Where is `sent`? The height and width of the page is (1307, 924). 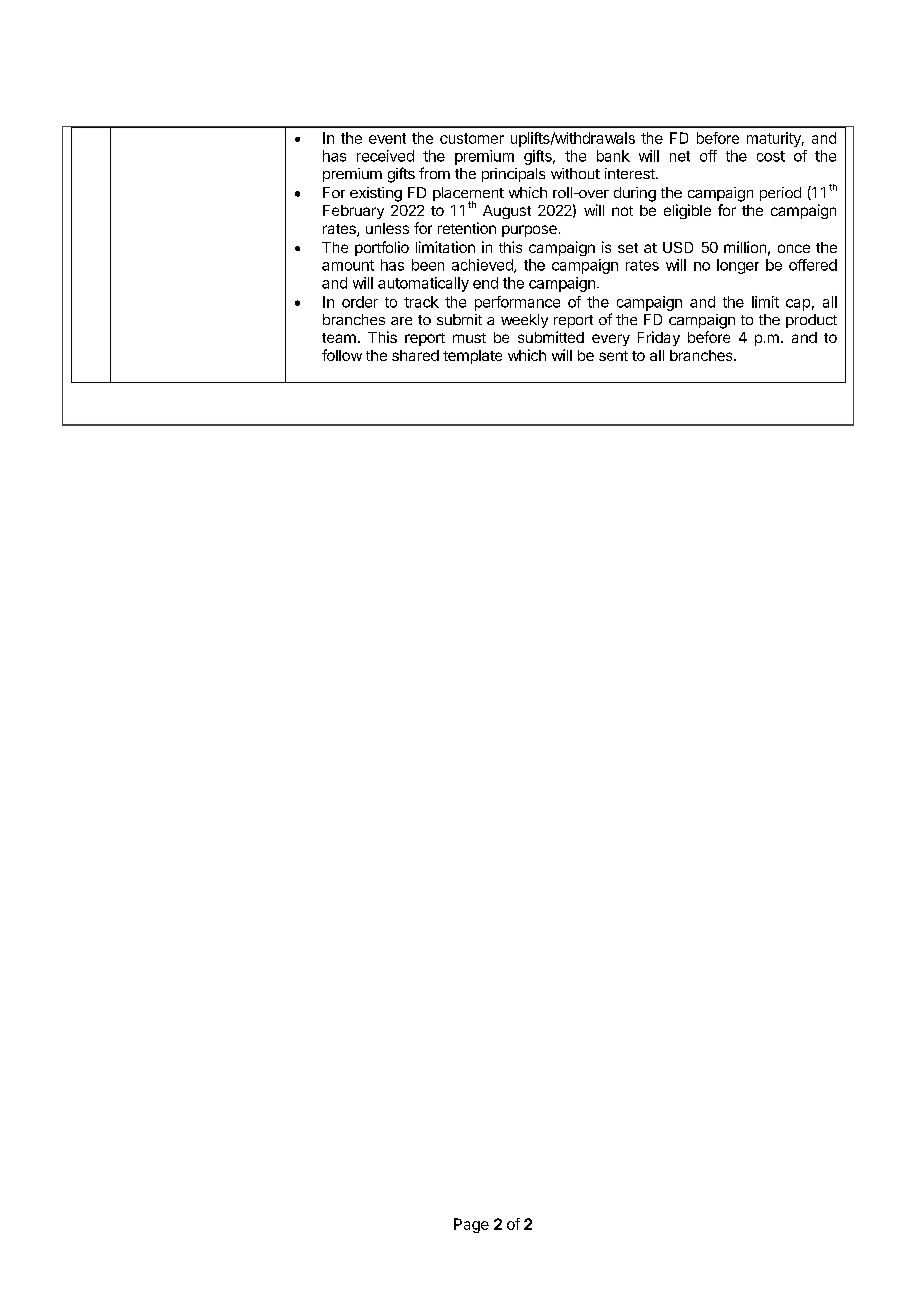 sent is located at coordinates (613, 356).
